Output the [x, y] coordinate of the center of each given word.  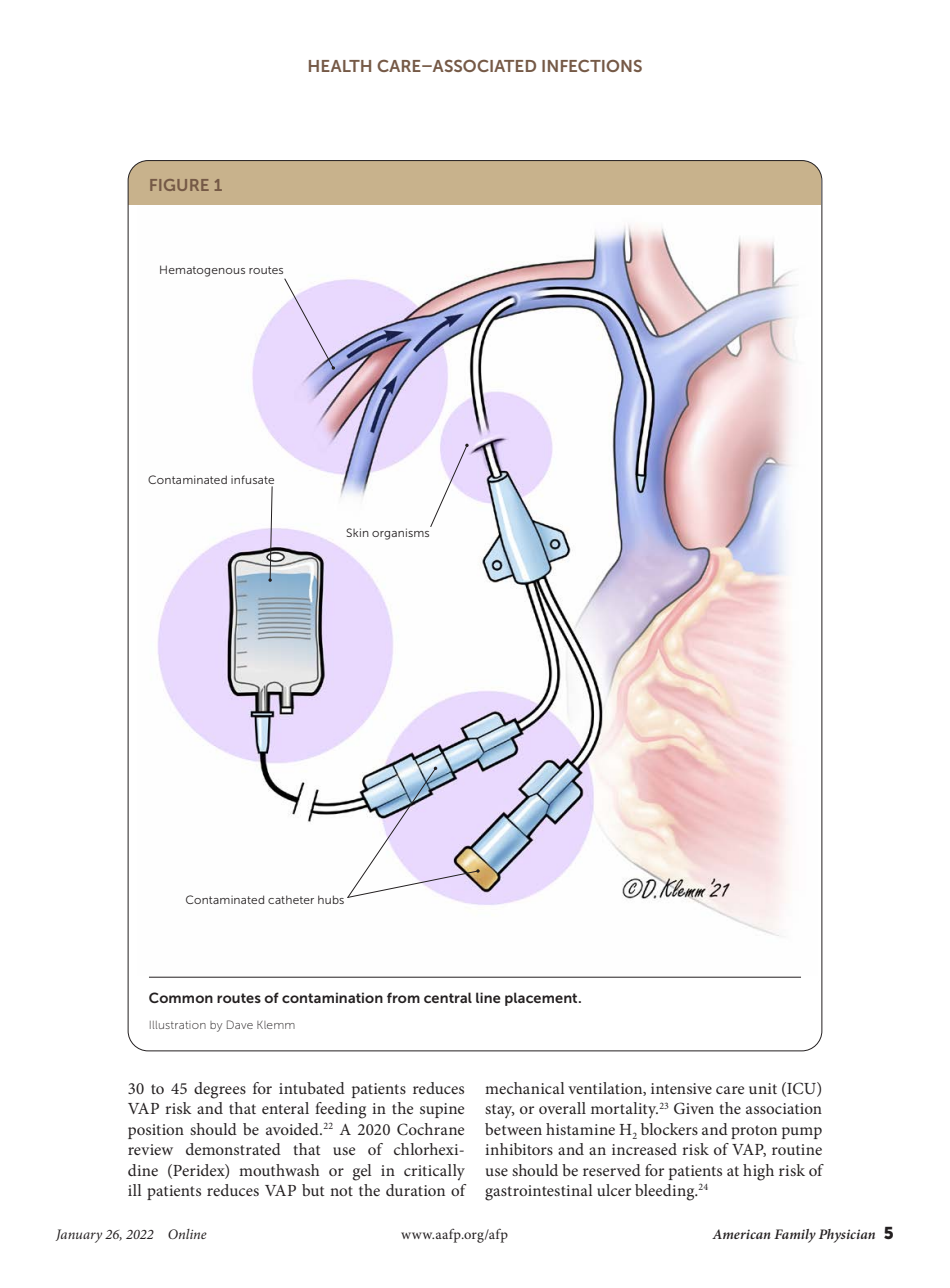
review [150, 1149]
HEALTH [340, 66]
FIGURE [179, 185]
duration [415, 1190]
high [758, 1172]
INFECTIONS [592, 65]
